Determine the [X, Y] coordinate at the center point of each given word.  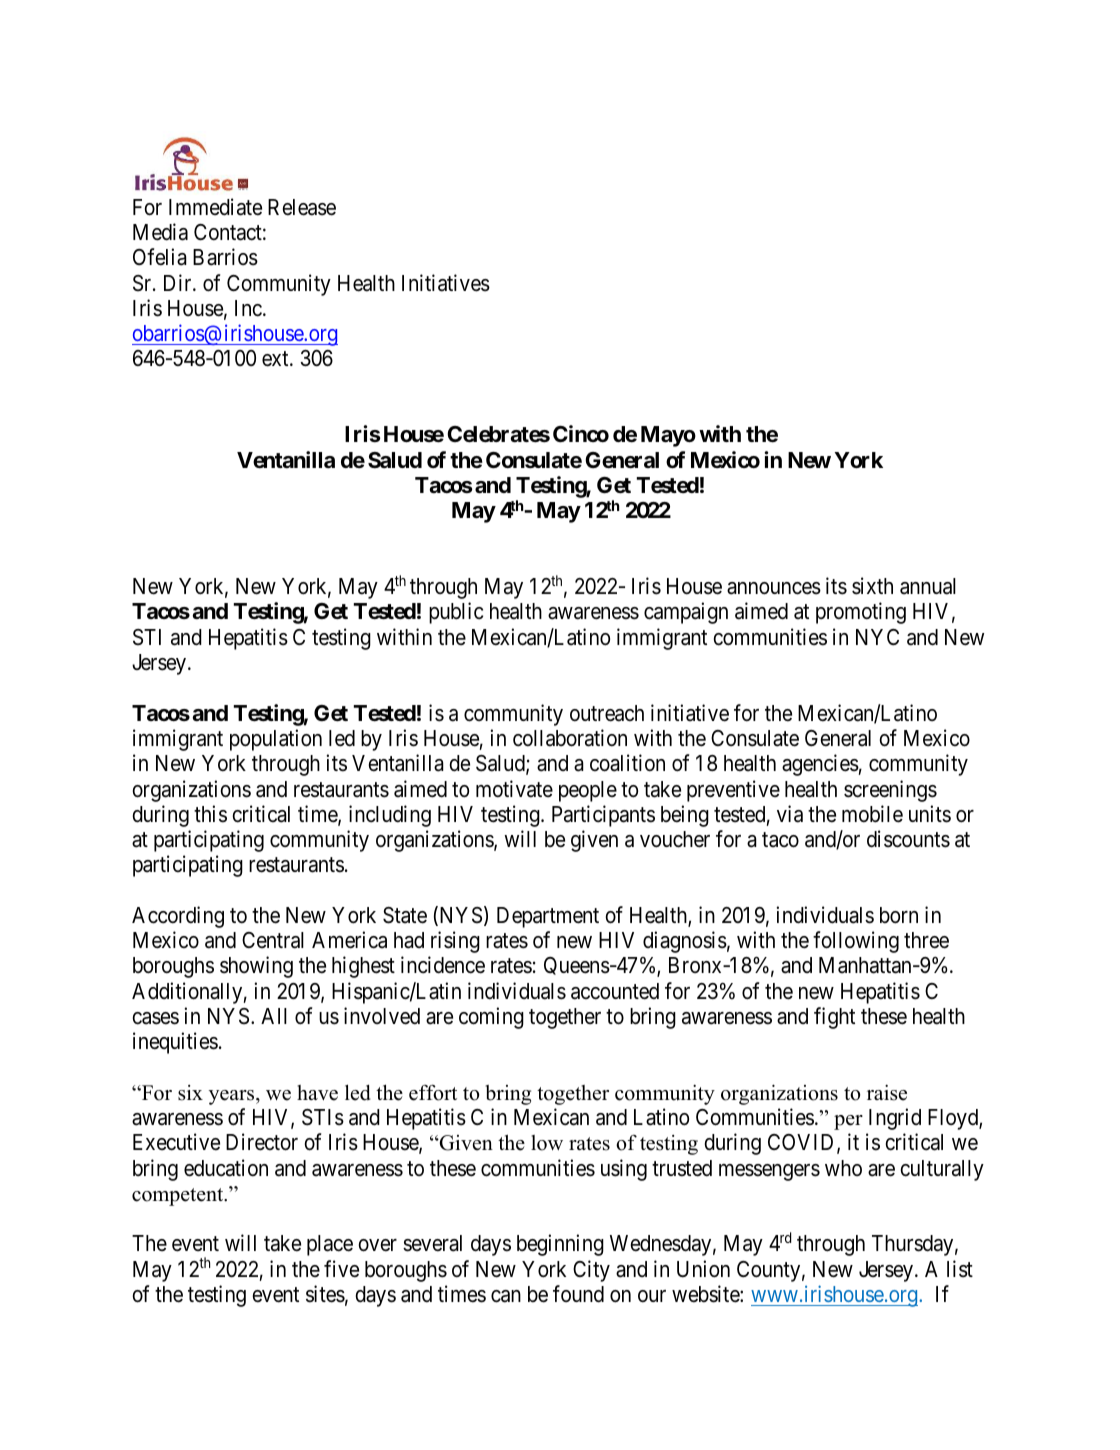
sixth [872, 586]
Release [302, 207]
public [456, 613]
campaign [686, 613]
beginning [560, 1245]
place [330, 1245]
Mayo [668, 436]
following [856, 942]
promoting [861, 613]
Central [273, 940]
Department [548, 917]
